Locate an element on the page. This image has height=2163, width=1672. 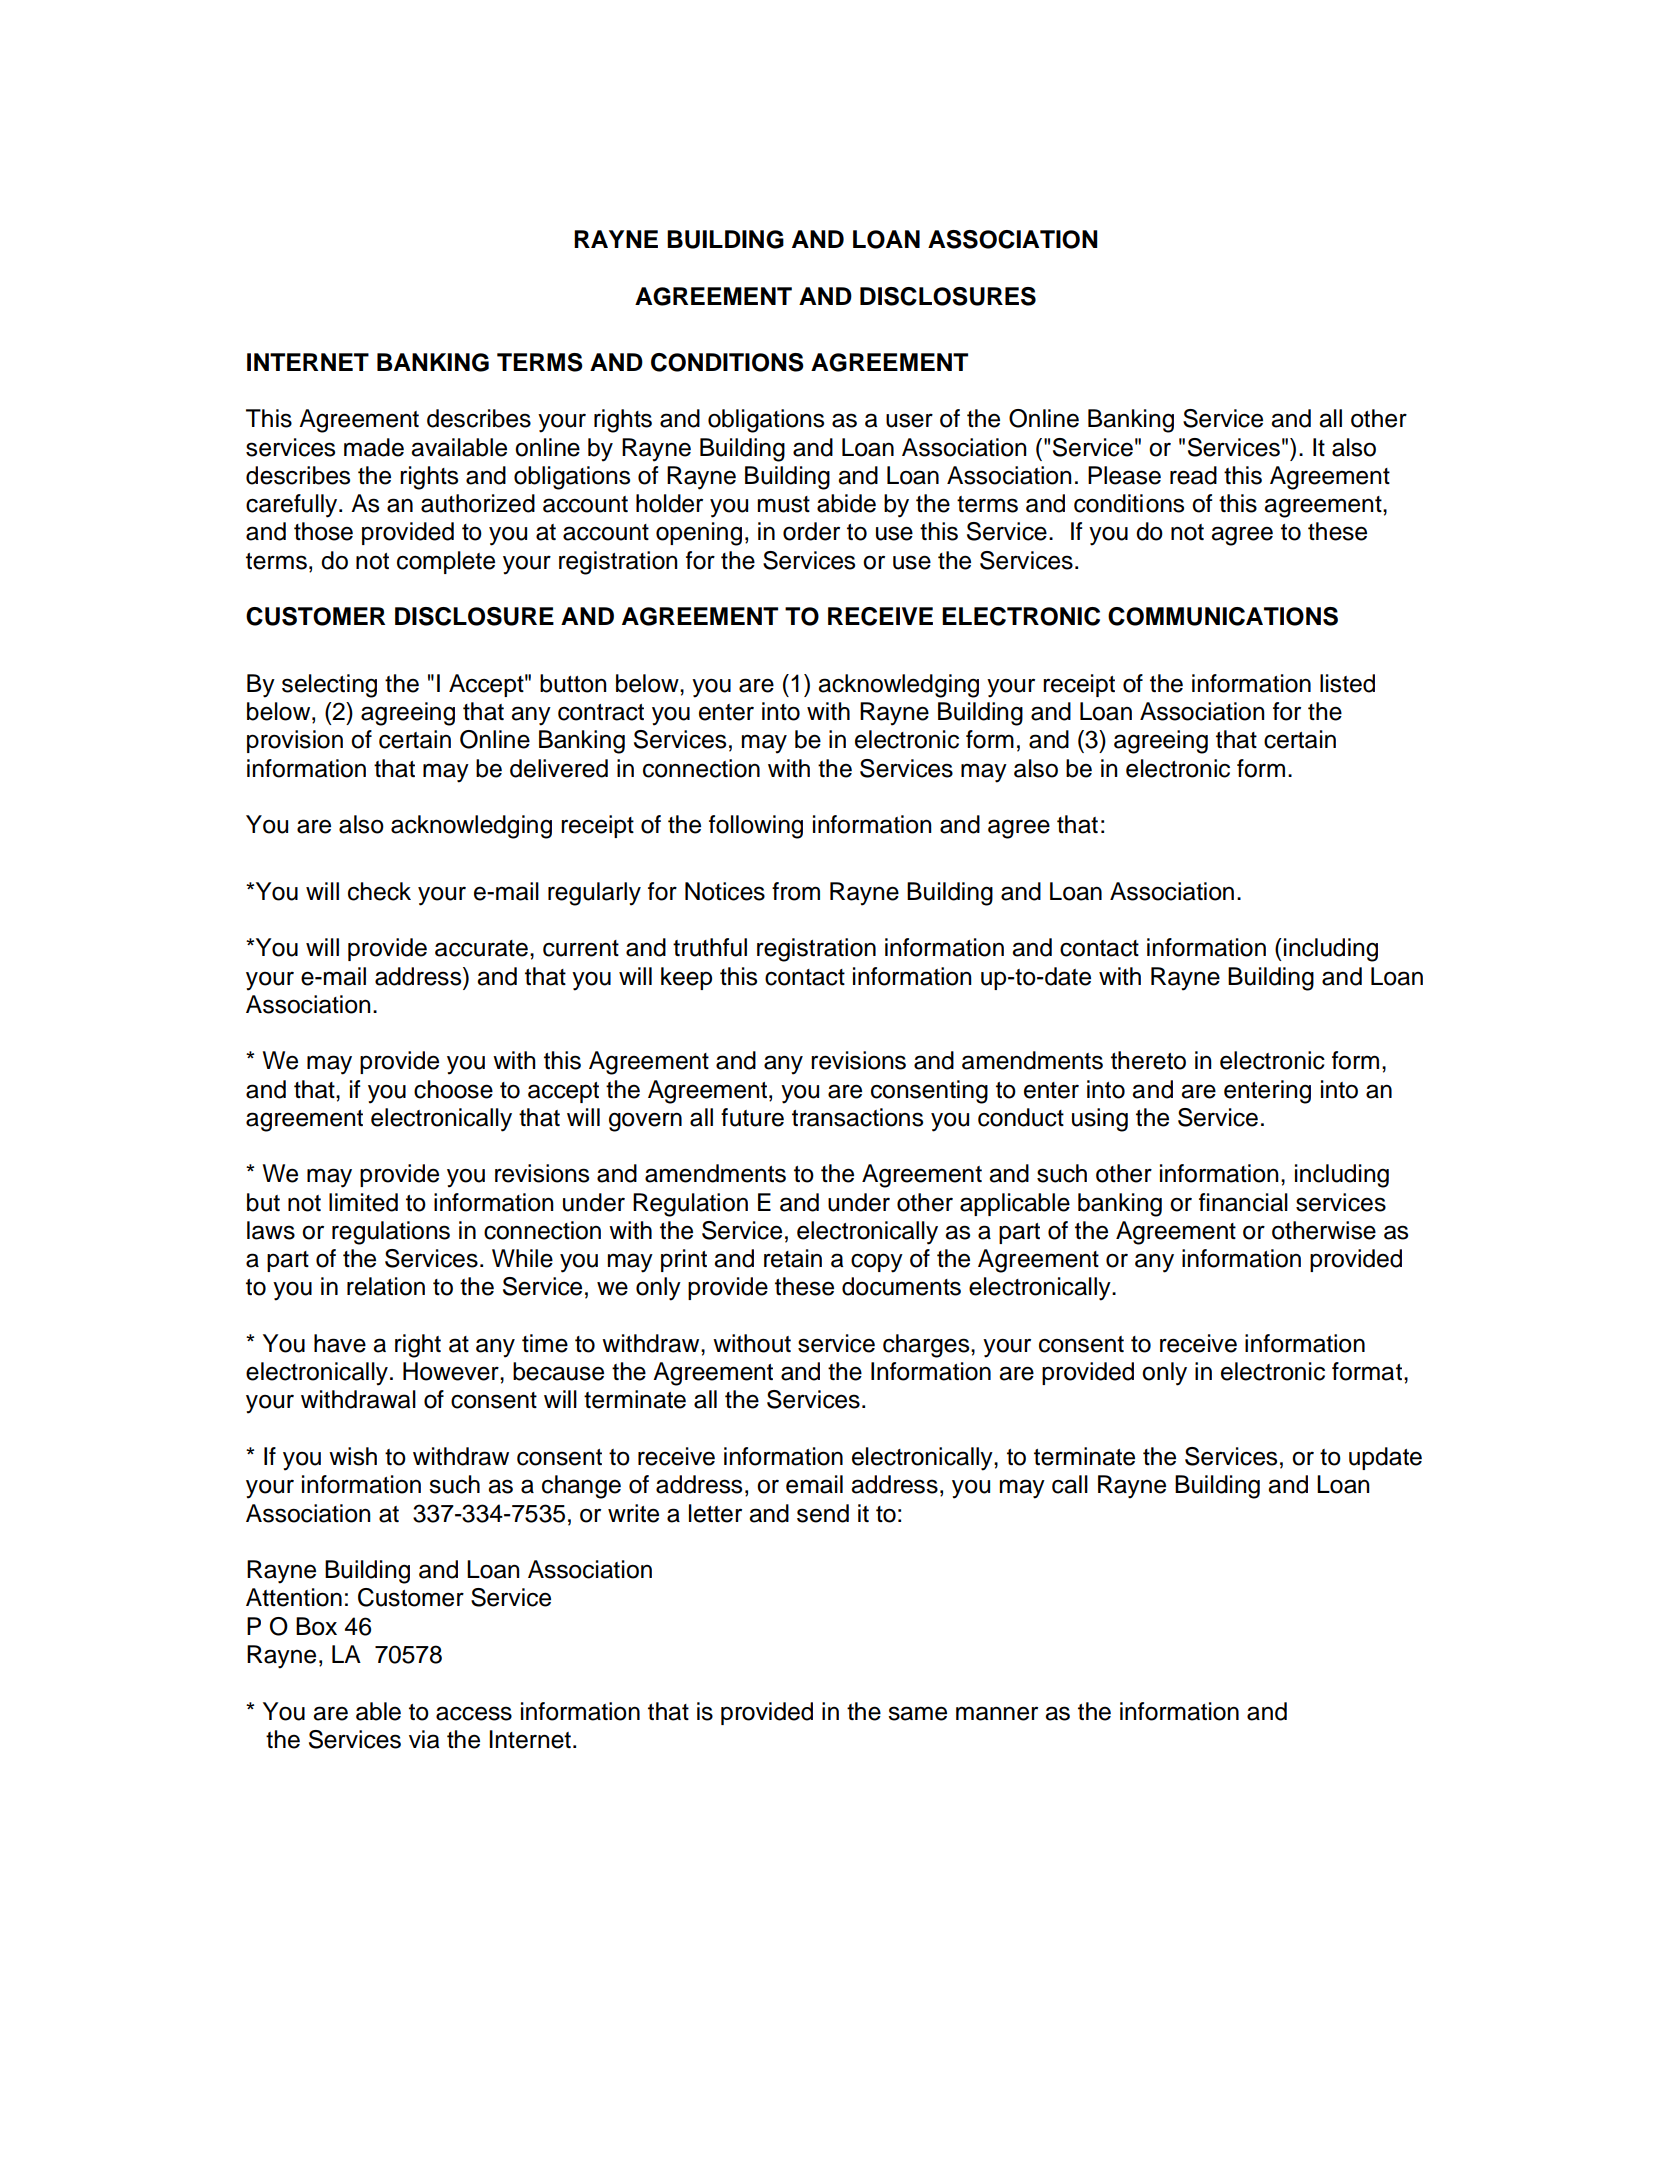
via is located at coordinates (424, 1739).
